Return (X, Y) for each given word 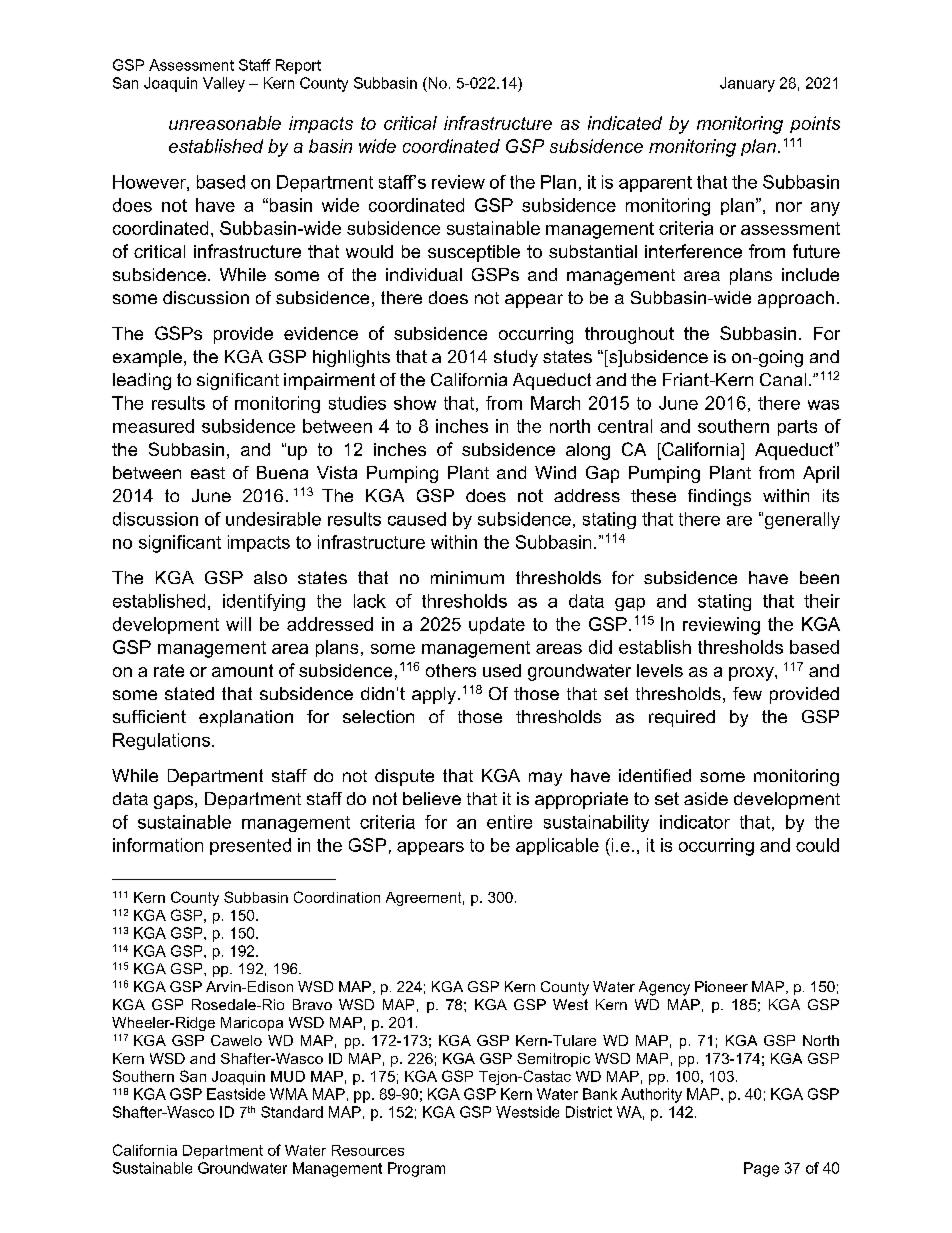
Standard (292, 1112)
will (238, 624)
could (817, 845)
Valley (224, 84)
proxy (752, 674)
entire (509, 822)
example (147, 358)
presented (250, 846)
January (747, 84)
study (516, 358)
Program (416, 1169)
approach (796, 299)
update (497, 625)
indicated (625, 123)
